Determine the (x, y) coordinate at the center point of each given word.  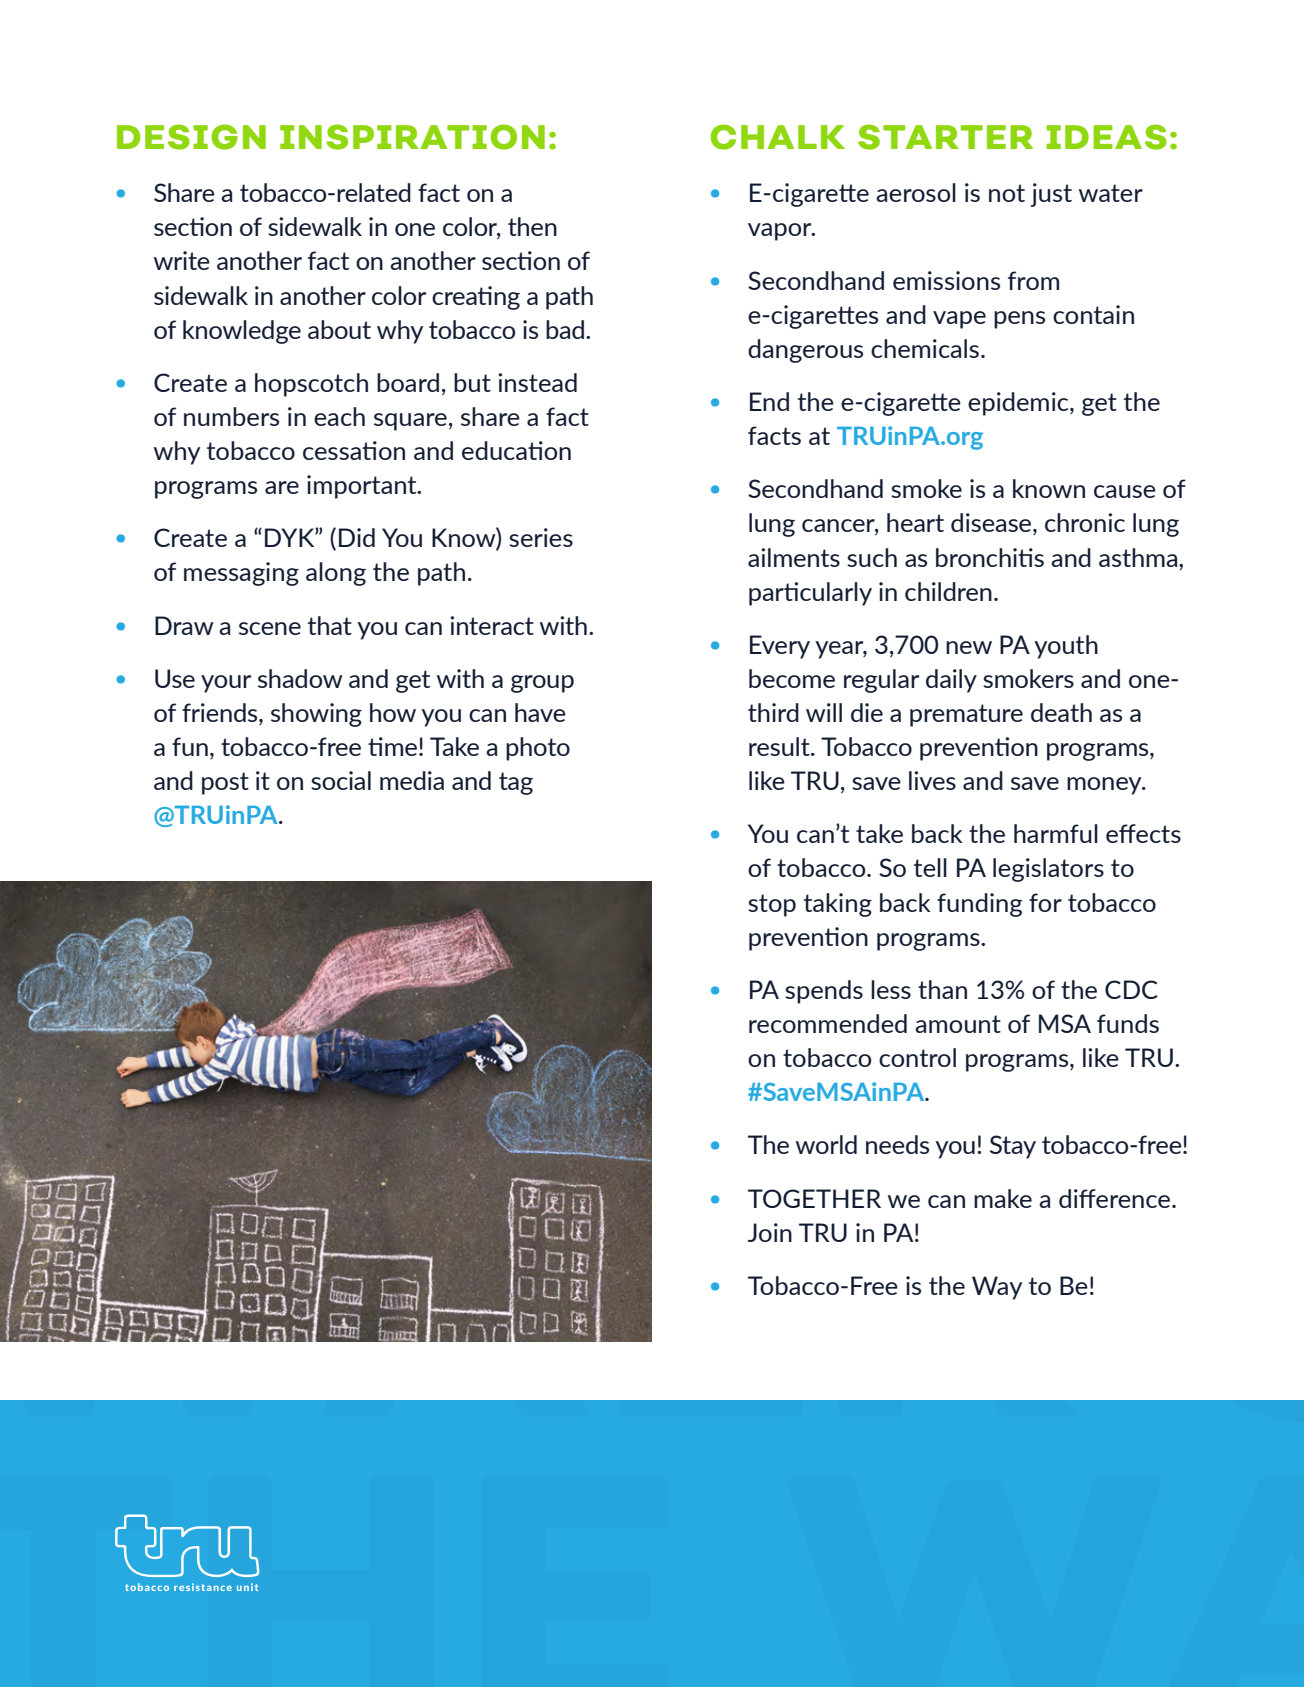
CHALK (778, 137)
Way (997, 1288)
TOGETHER (814, 1198)
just (1051, 195)
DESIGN (191, 137)
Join (770, 1232)
